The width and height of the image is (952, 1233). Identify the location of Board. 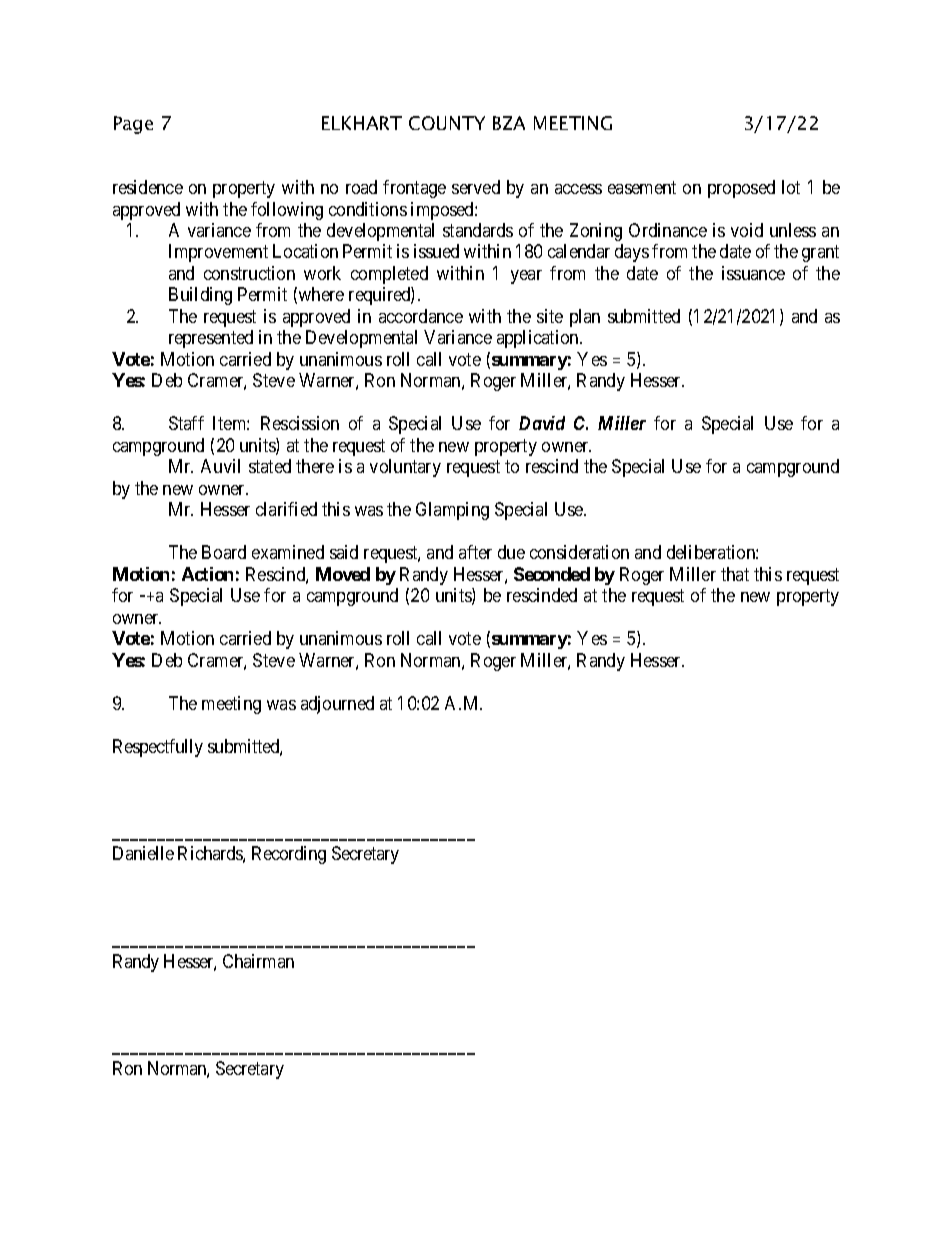
(224, 552).
